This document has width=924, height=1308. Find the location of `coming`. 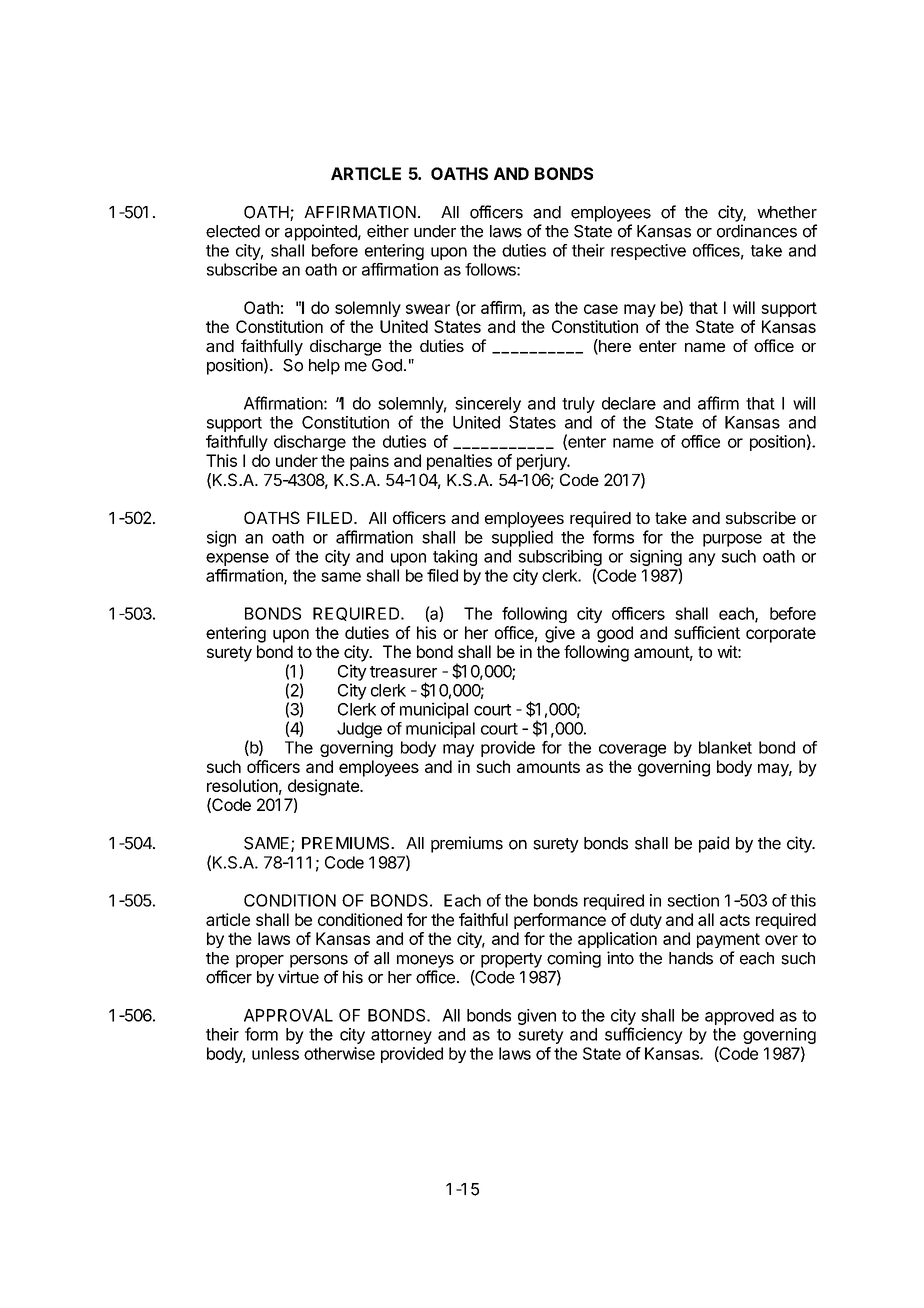

coming is located at coordinates (574, 959).
